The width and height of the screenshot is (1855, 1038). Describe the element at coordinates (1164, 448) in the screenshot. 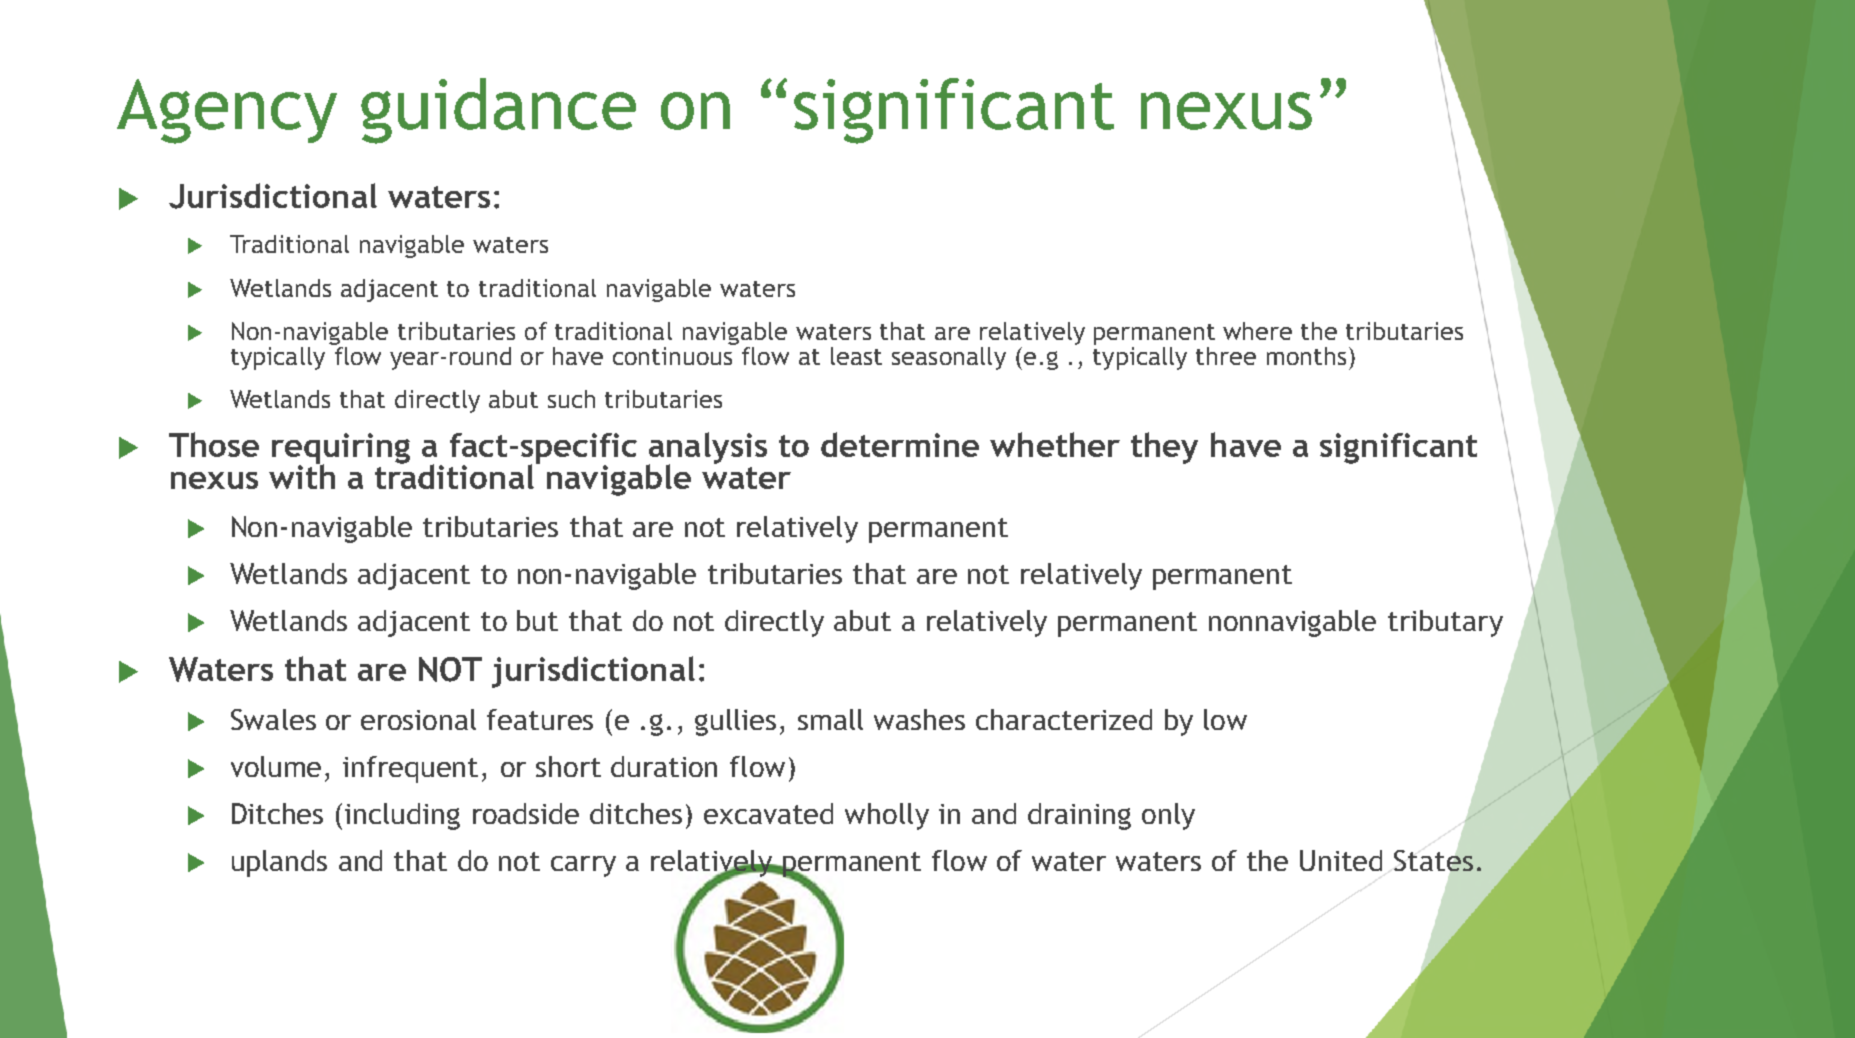

I see `they` at that location.
